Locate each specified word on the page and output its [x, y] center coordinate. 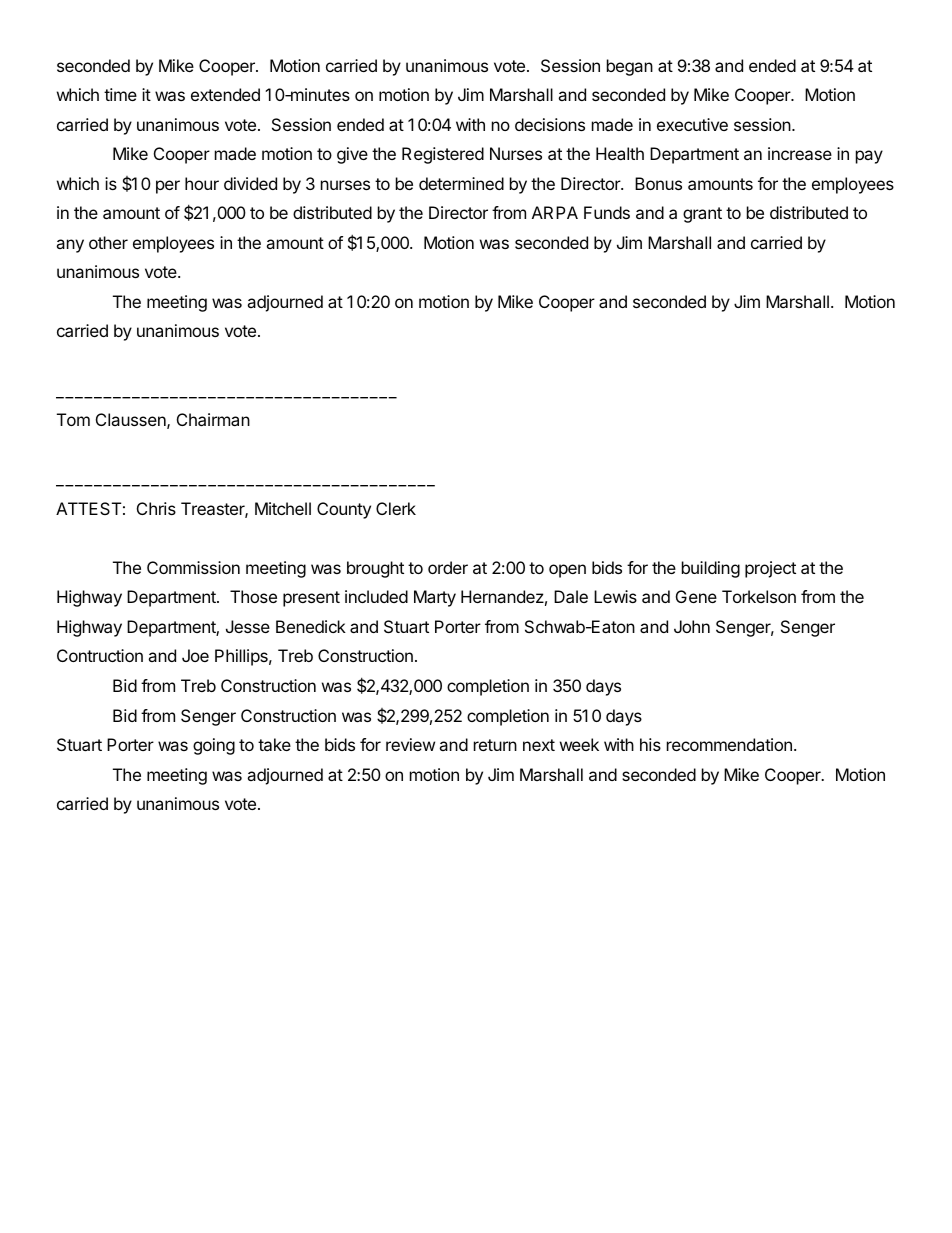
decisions [550, 124]
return [495, 745]
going [214, 746]
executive [692, 124]
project [770, 569]
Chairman [213, 419]
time [120, 94]
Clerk [396, 508]
